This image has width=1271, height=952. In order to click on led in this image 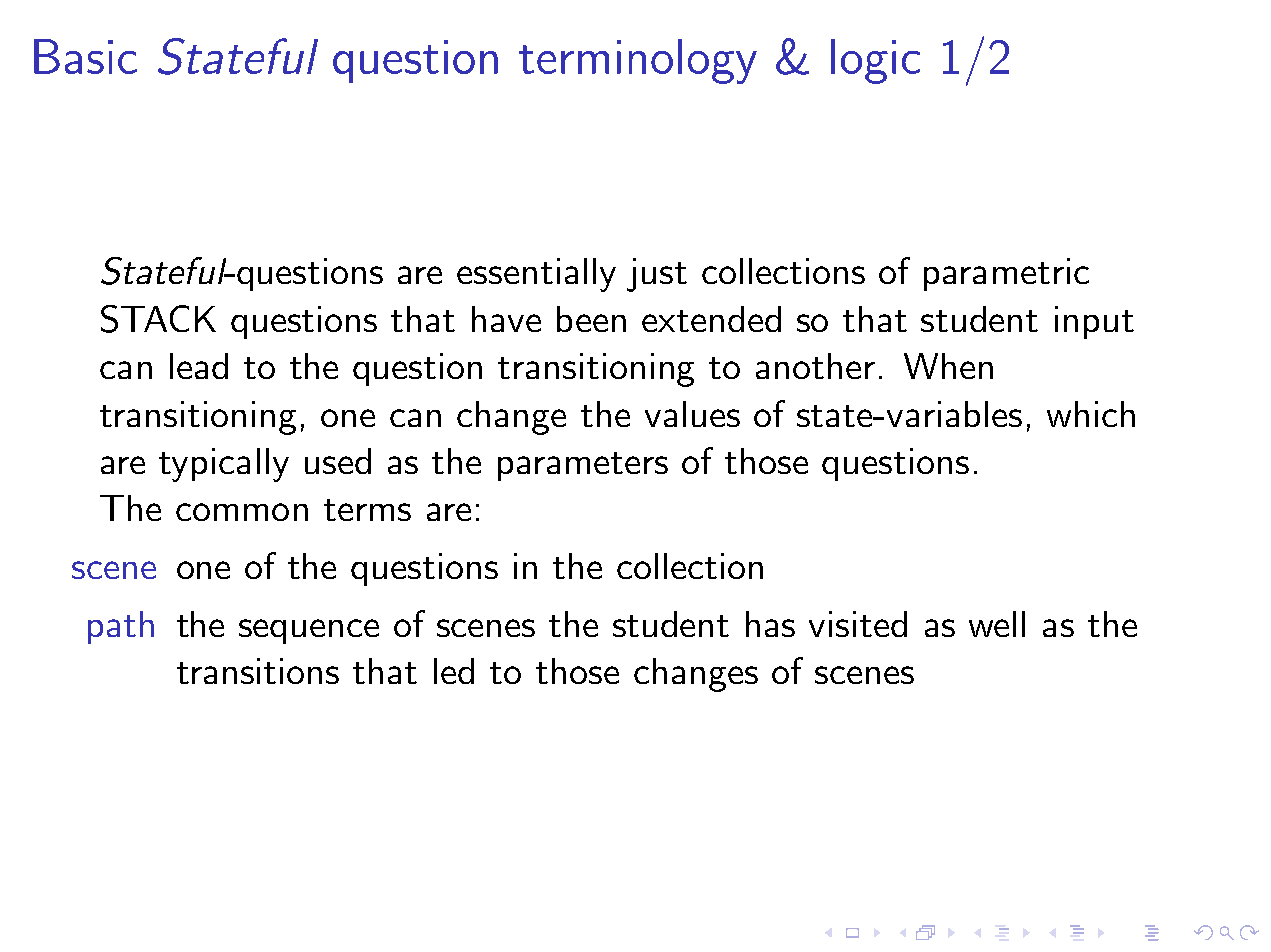, I will do `click(454, 671)`.
